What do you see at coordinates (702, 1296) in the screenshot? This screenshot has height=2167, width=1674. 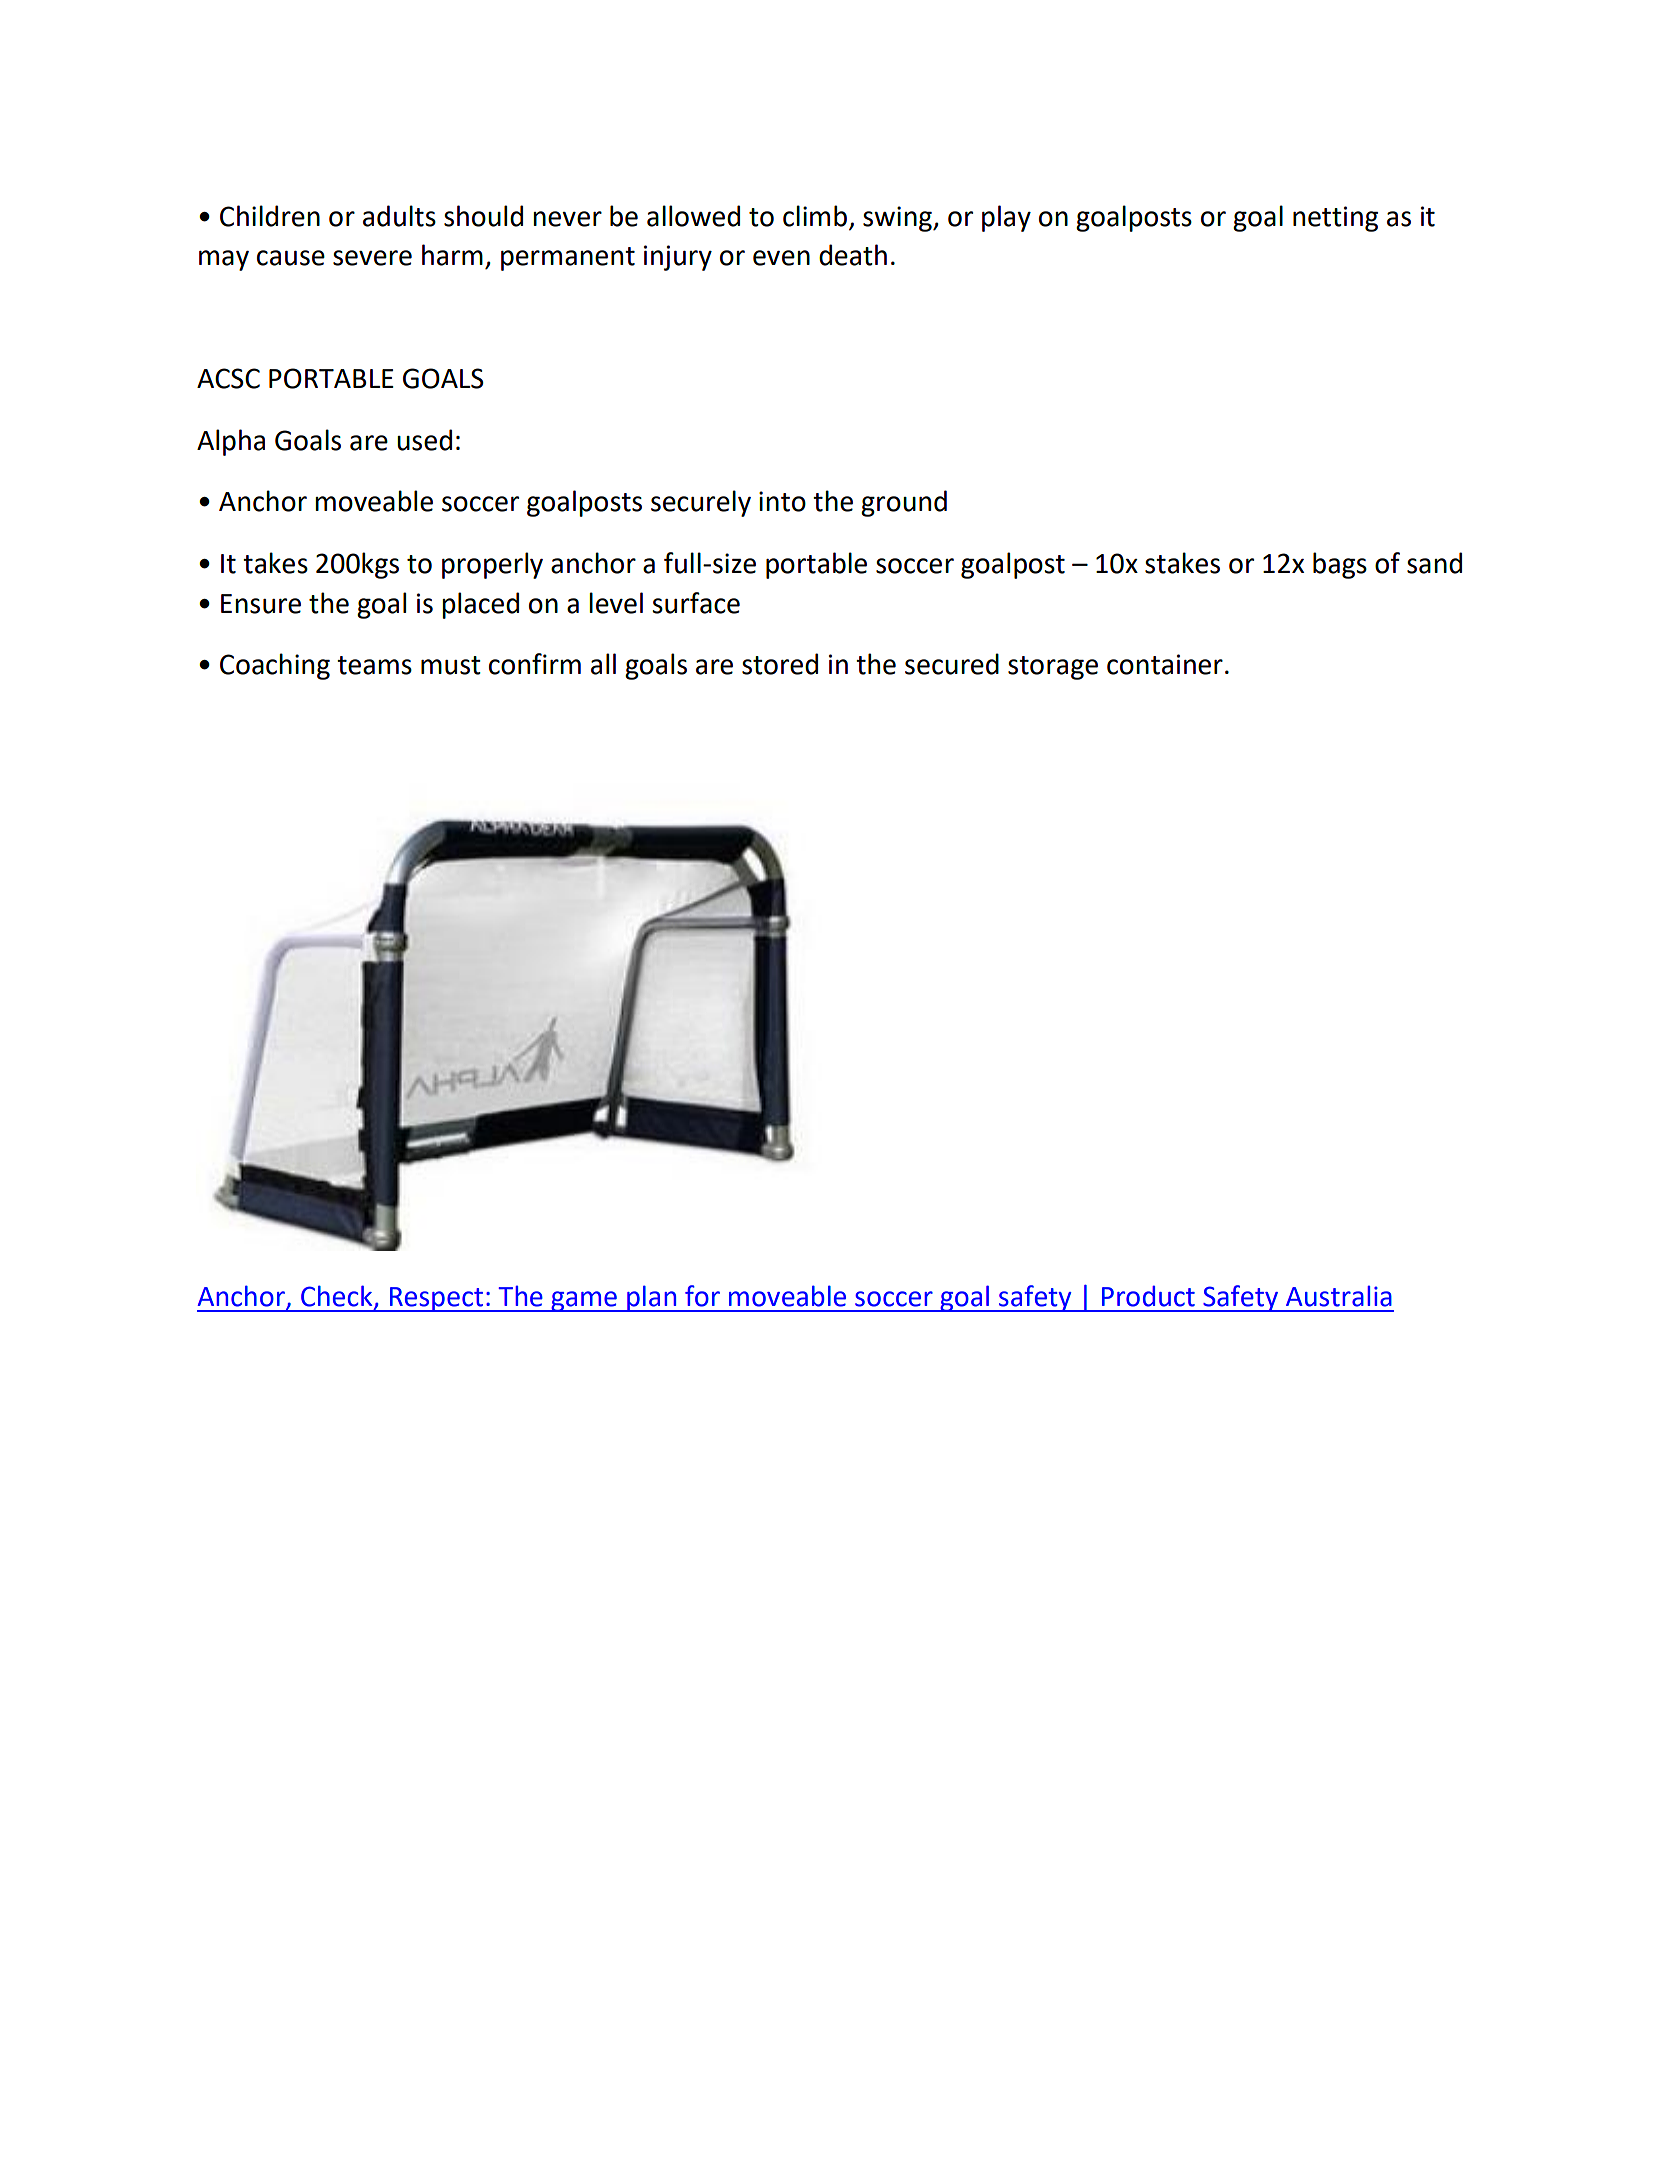 I see `for` at bounding box center [702, 1296].
